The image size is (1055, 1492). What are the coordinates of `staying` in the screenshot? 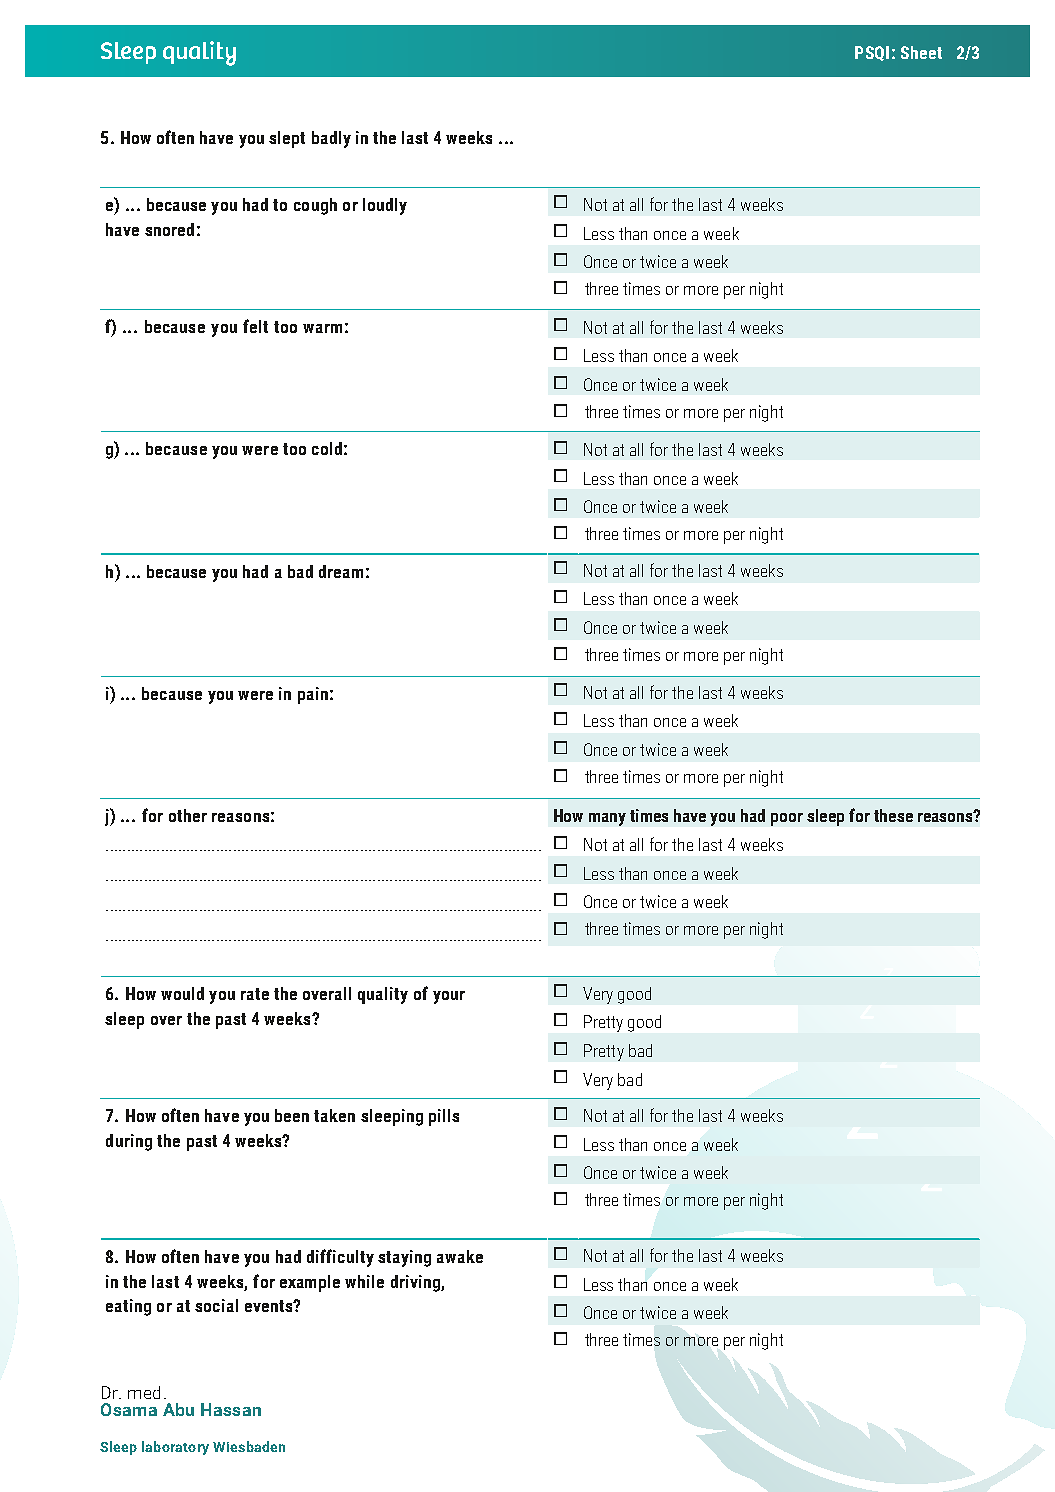 It's located at (404, 1258).
